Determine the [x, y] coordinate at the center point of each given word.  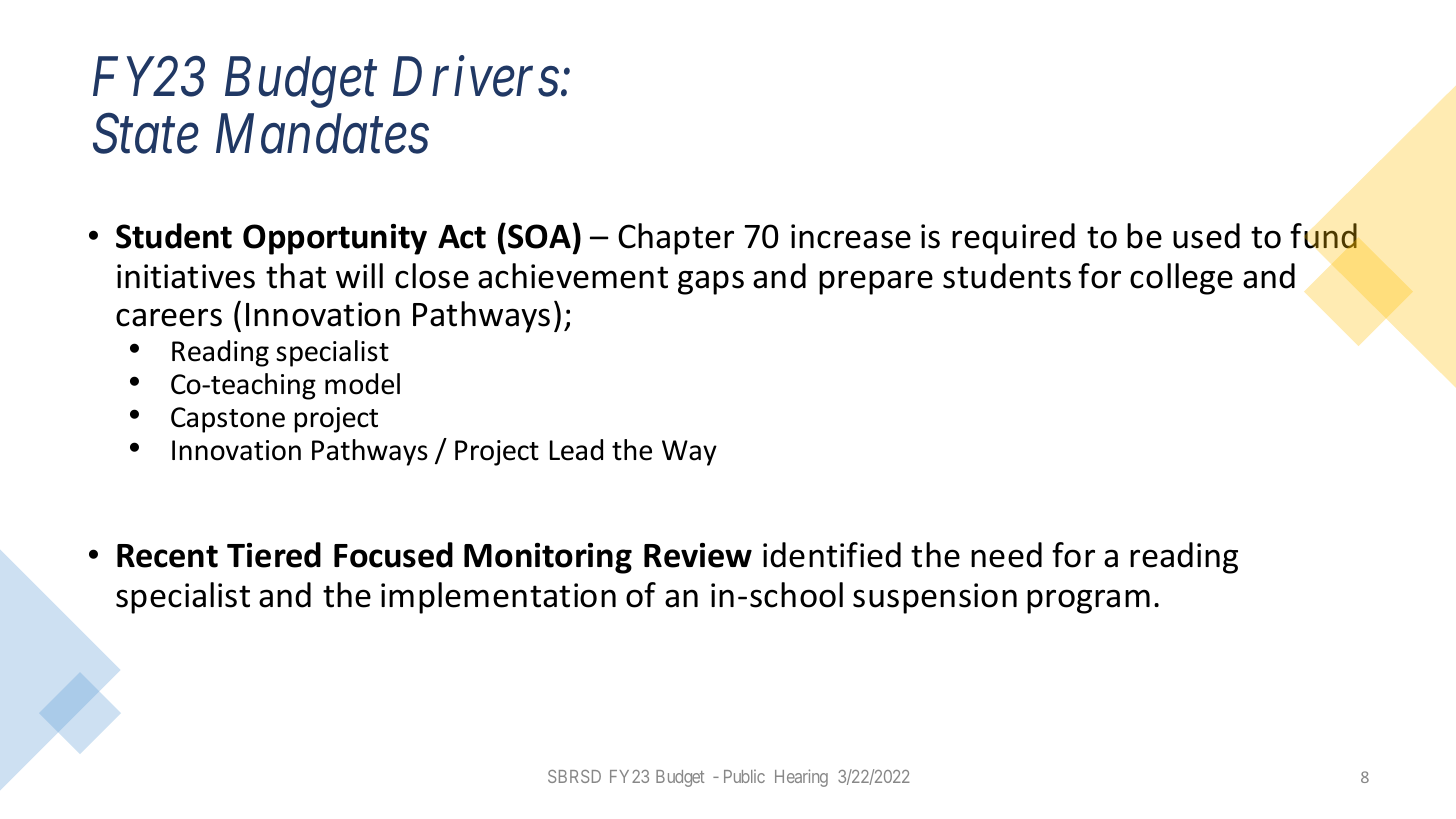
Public [744, 776]
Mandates [322, 133]
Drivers [476, 77]
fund [1324, 236]
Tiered [274, 555]
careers [169, 317]
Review [698, 555]
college [1181, 279]
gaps [711, 282]
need [1006, 555]
